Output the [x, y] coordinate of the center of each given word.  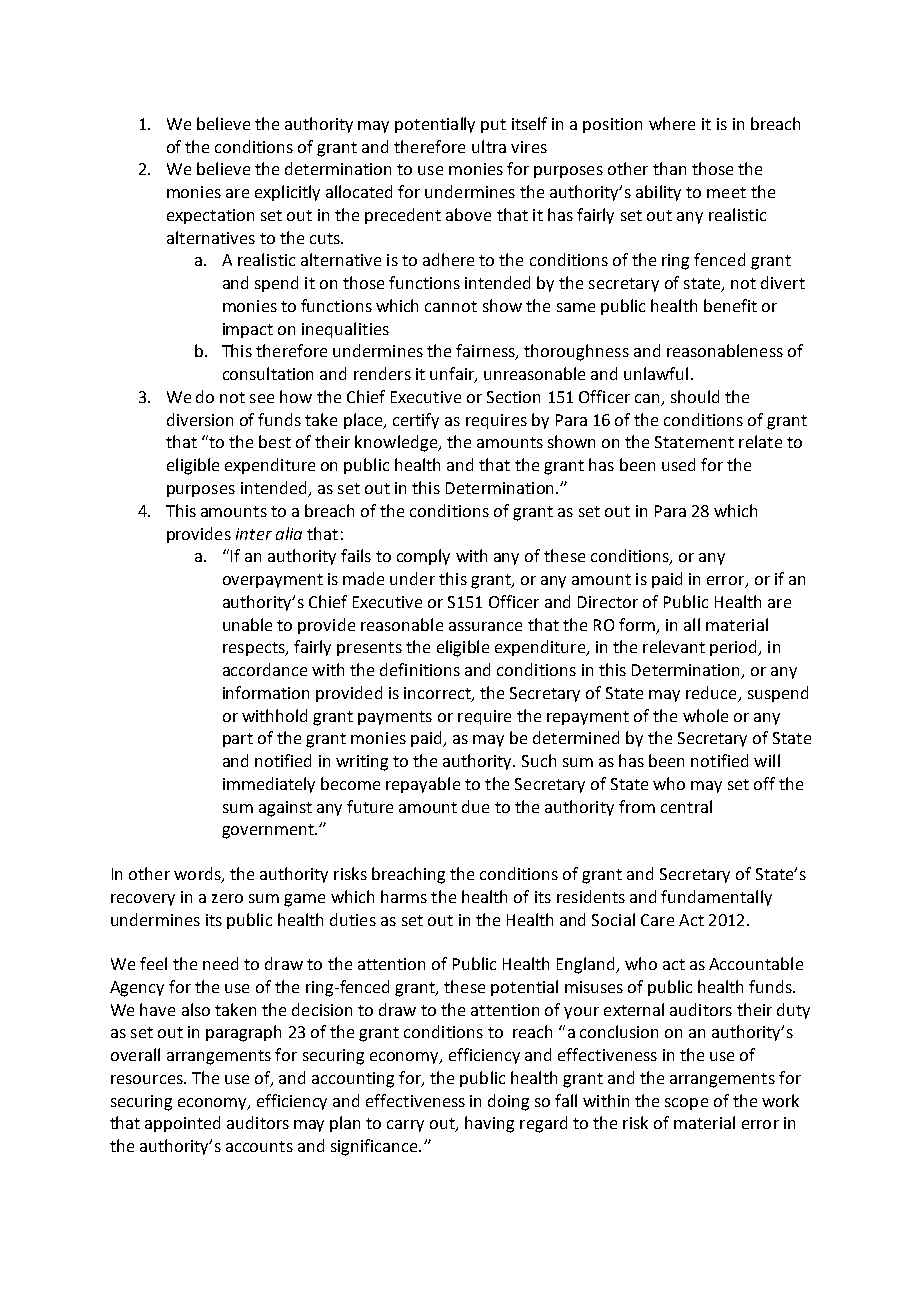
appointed [182, 1124]
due [475, 806]
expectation [210, 216]
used [678, 464]
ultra [489, 146]
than [669, 168]
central [686, 806]
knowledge [397, 443]
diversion [200, 419]
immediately [269, 785]
